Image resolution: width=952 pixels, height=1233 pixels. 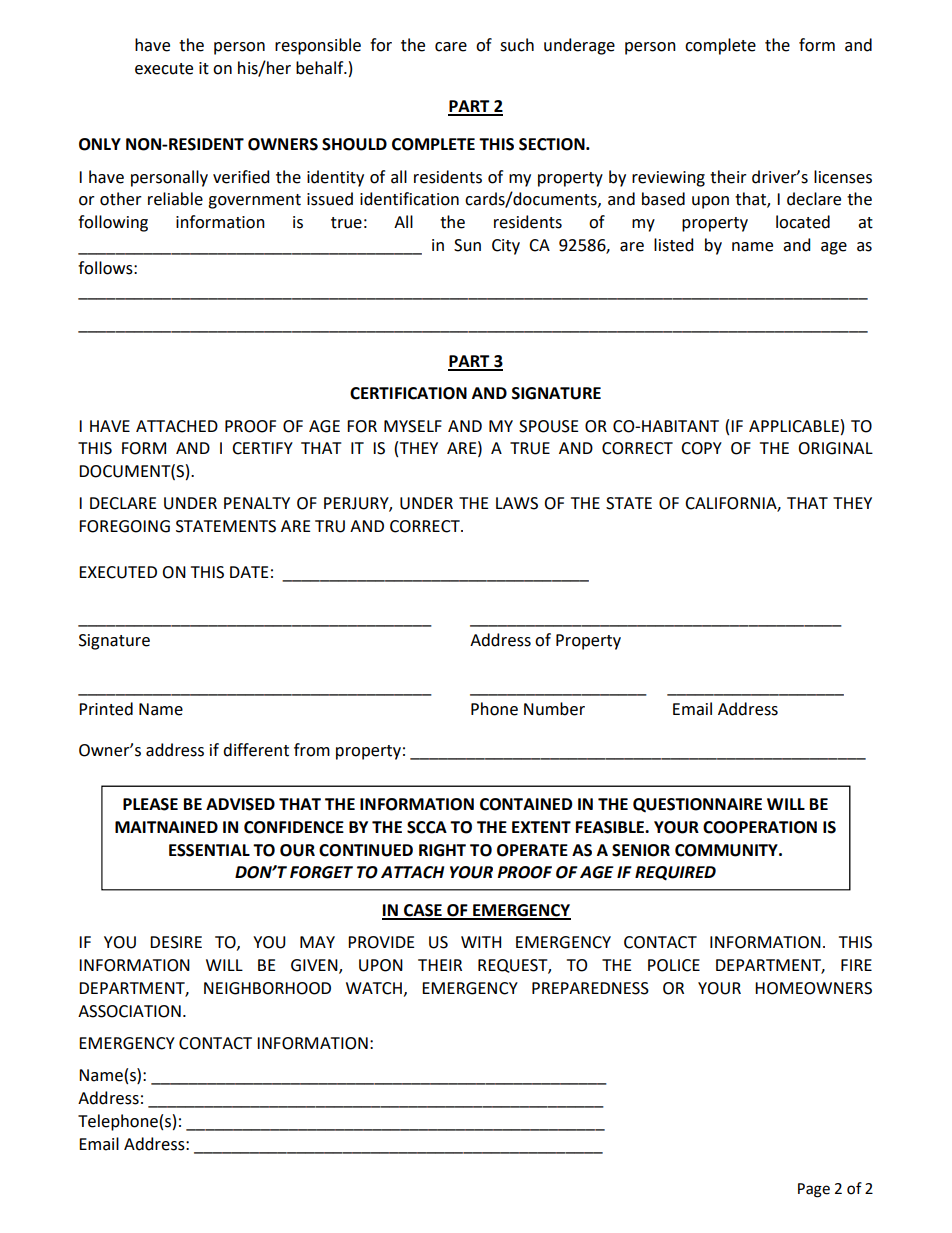 I want to click on DATE, so click(x=249, y=572).
